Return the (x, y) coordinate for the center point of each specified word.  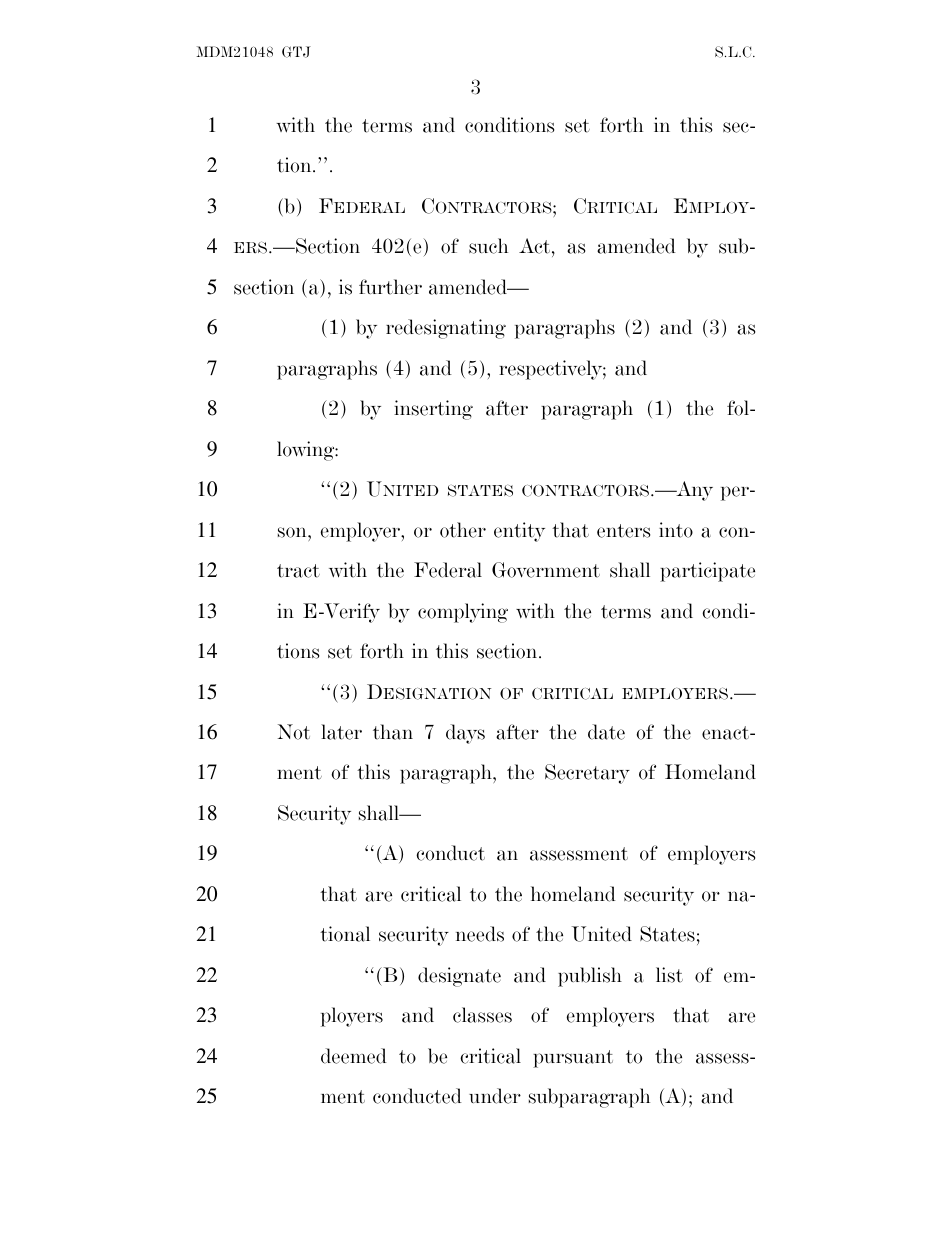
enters (623, 531)
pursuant (573, 1059)
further (390, 287)
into (676, 530)
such (488, 246)
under (495, 1096)
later (341, 732)
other (463, 530)
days (465, 734)
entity (519, 532)
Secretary (587, 774)
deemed (354, 1056)
